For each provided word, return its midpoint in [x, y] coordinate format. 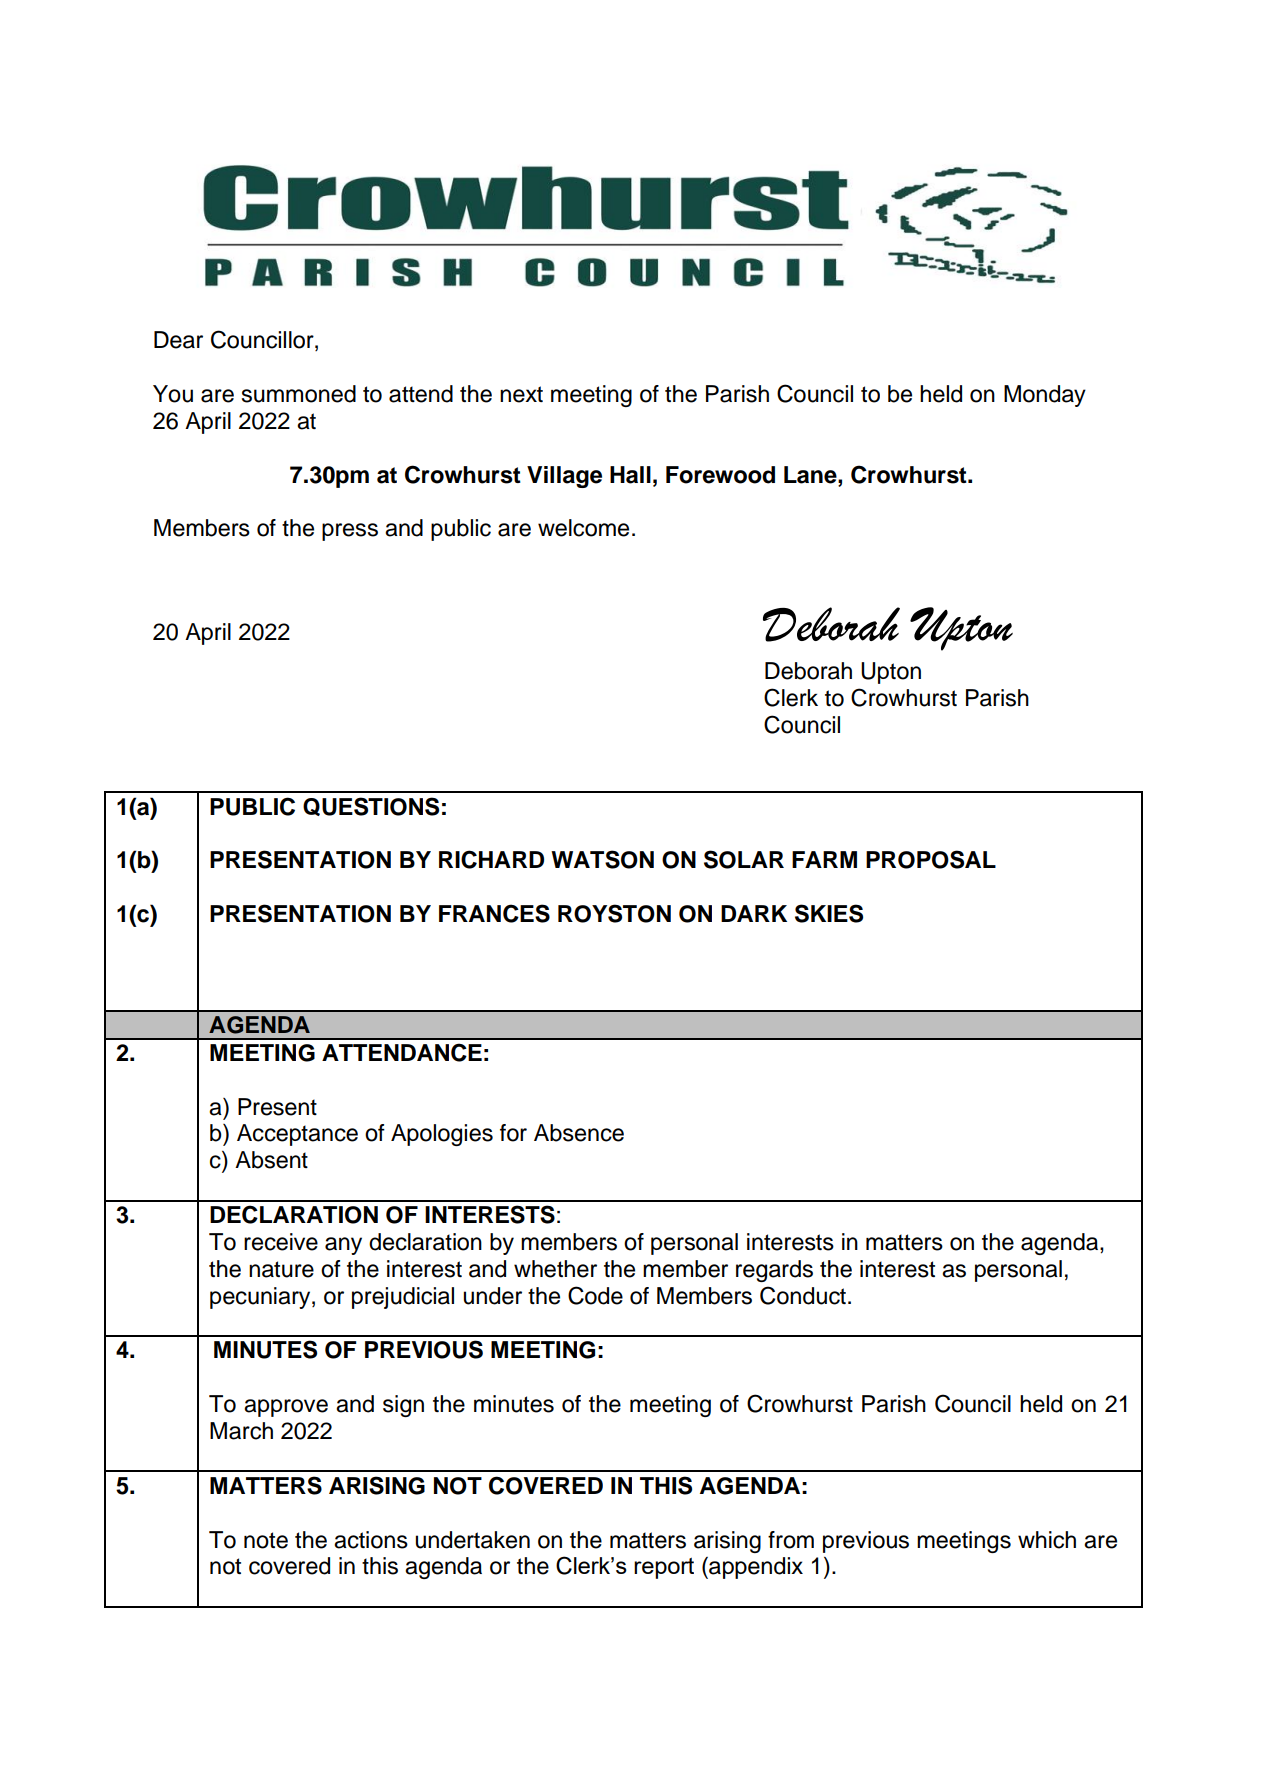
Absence [579, 1133]
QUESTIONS [371, 806]
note [266, 1540]
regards [774, 1271]
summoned [299, 394]
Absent [271, 1160]
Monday [1045, 396]
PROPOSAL [931, 859]
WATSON [602, 859]
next [521, 394]
